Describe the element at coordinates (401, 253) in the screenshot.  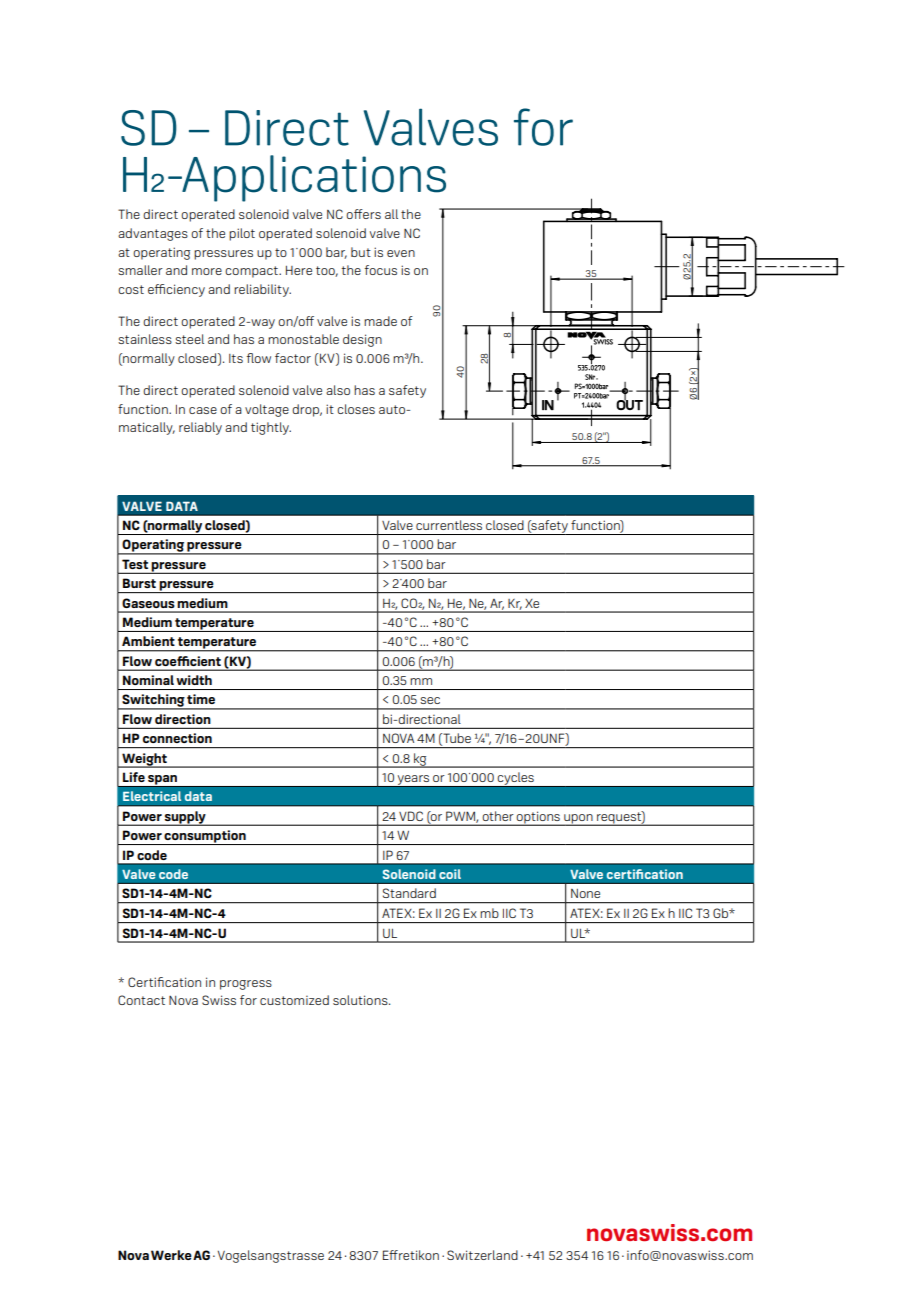
I see `even` at that location.
